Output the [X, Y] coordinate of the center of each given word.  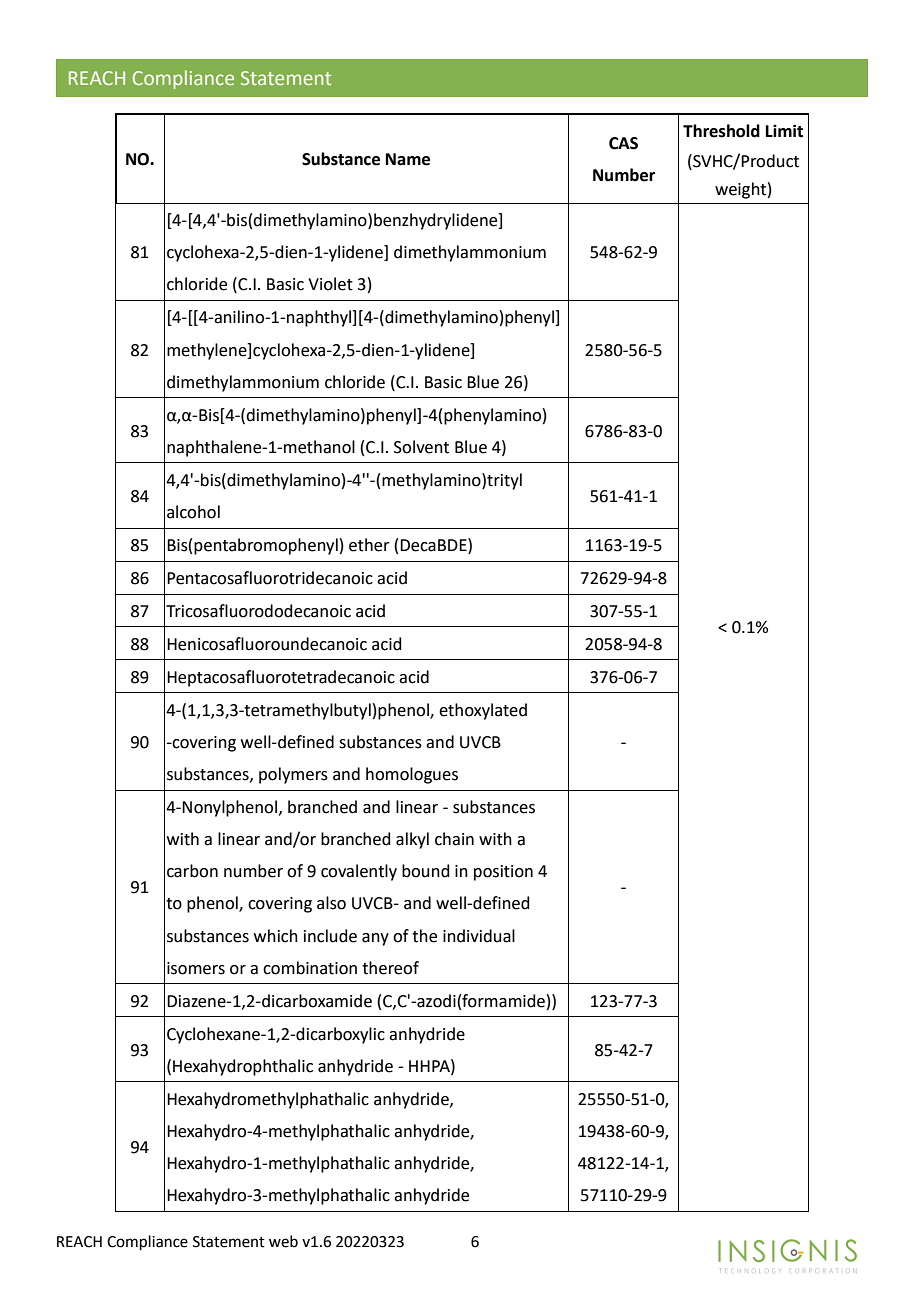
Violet [330, 284]
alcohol [193, 512]
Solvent [421, 447]
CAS [623, 143]
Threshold [721, 131]
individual [479, 936]
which [276, 936]
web [283, 1241]
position [503, 873]
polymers [293, 775]
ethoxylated [483, 711]
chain [454, 839]
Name [408, 159]
